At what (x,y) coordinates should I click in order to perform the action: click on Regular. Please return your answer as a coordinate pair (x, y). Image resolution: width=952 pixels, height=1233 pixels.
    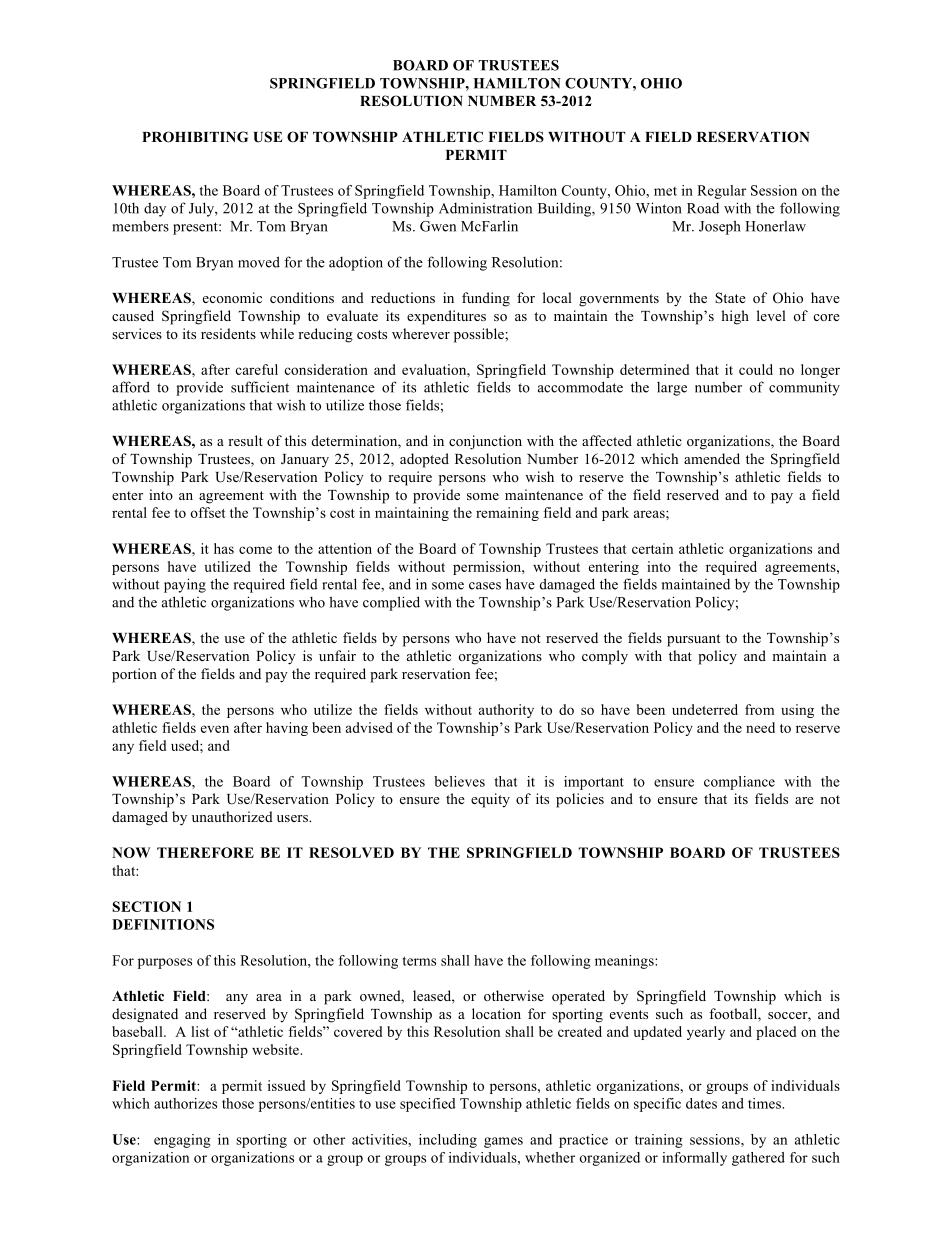
    Looking at the image, I should click on (721, 192).
